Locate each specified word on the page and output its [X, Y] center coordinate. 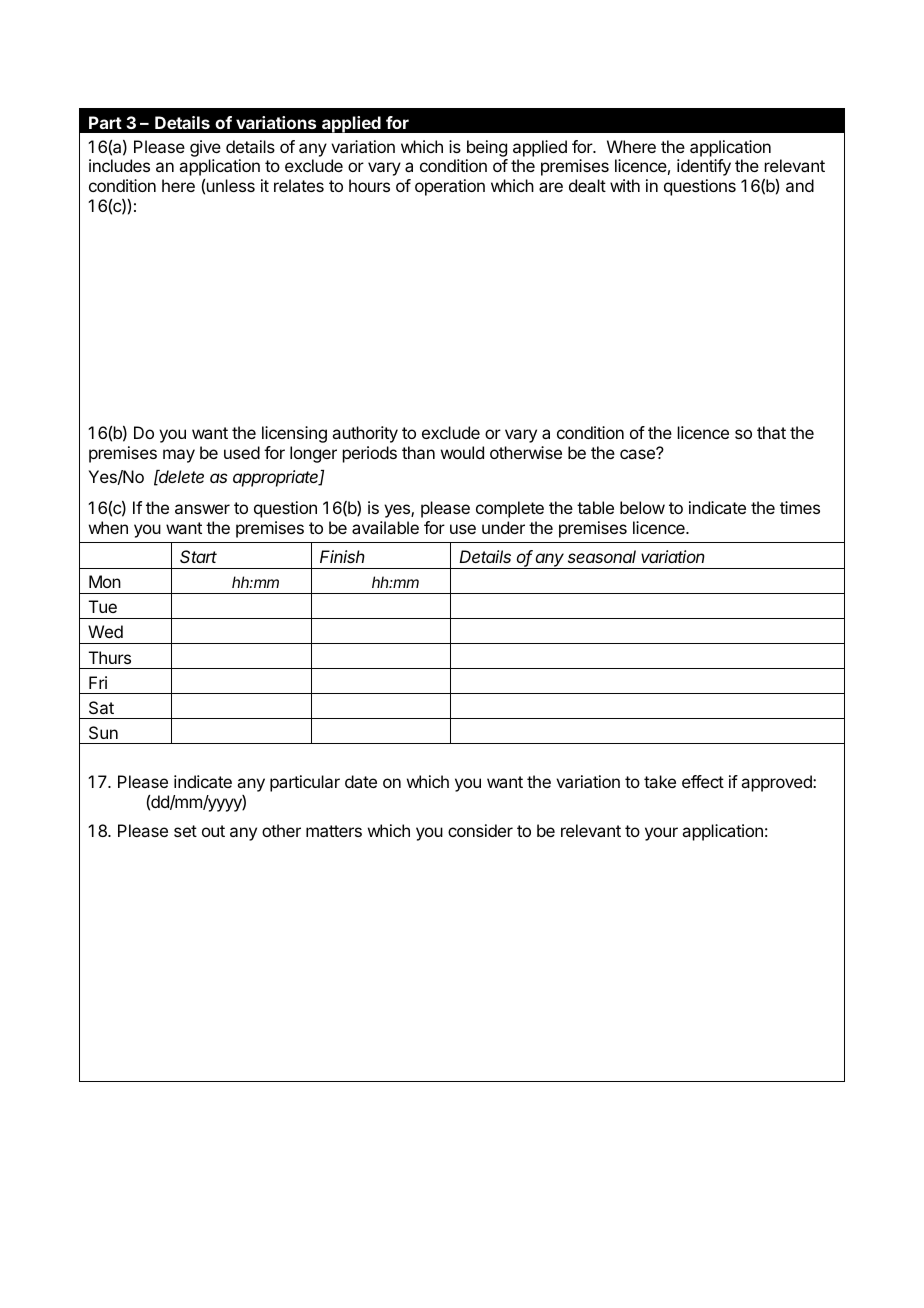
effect [703, 781]
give [205, 150]
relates [299, 185]
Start [198, 556]
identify [704, 167]
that [771, 432]
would [462, 452]
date [361, 781]
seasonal [602, 556]
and [800, 185]
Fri [98, 682]
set [185, 831]
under [503, 527]
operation [450, 187]
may [179, 456]
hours [369, 185]
